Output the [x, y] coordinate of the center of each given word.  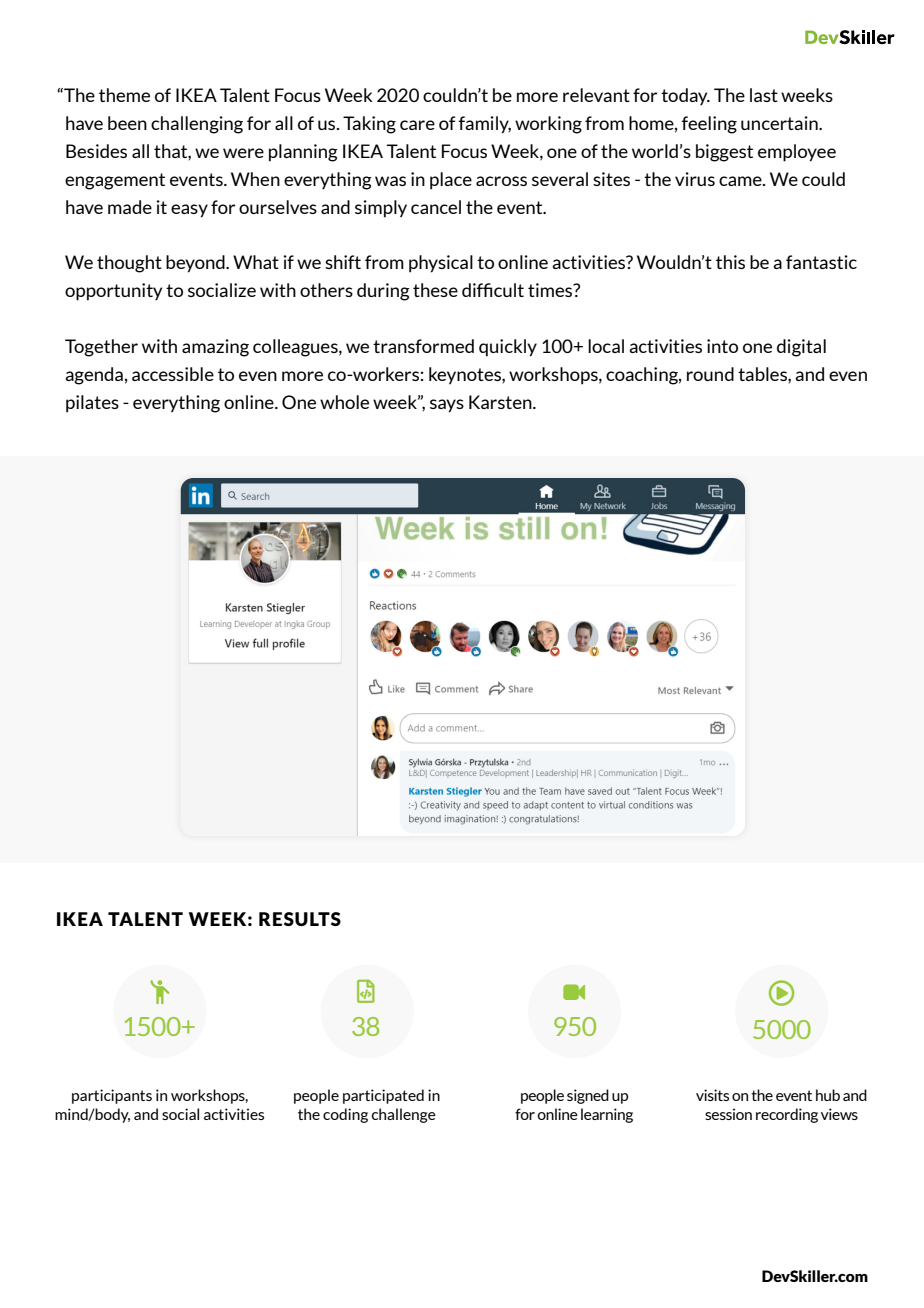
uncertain [780, 123]
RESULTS [300, 919]
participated [383, 1096]
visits [712, 1095]
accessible [173, 374]
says [447, 406]
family [485, 125]
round [710, 374]
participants [112, 1096]
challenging [197, 125]
